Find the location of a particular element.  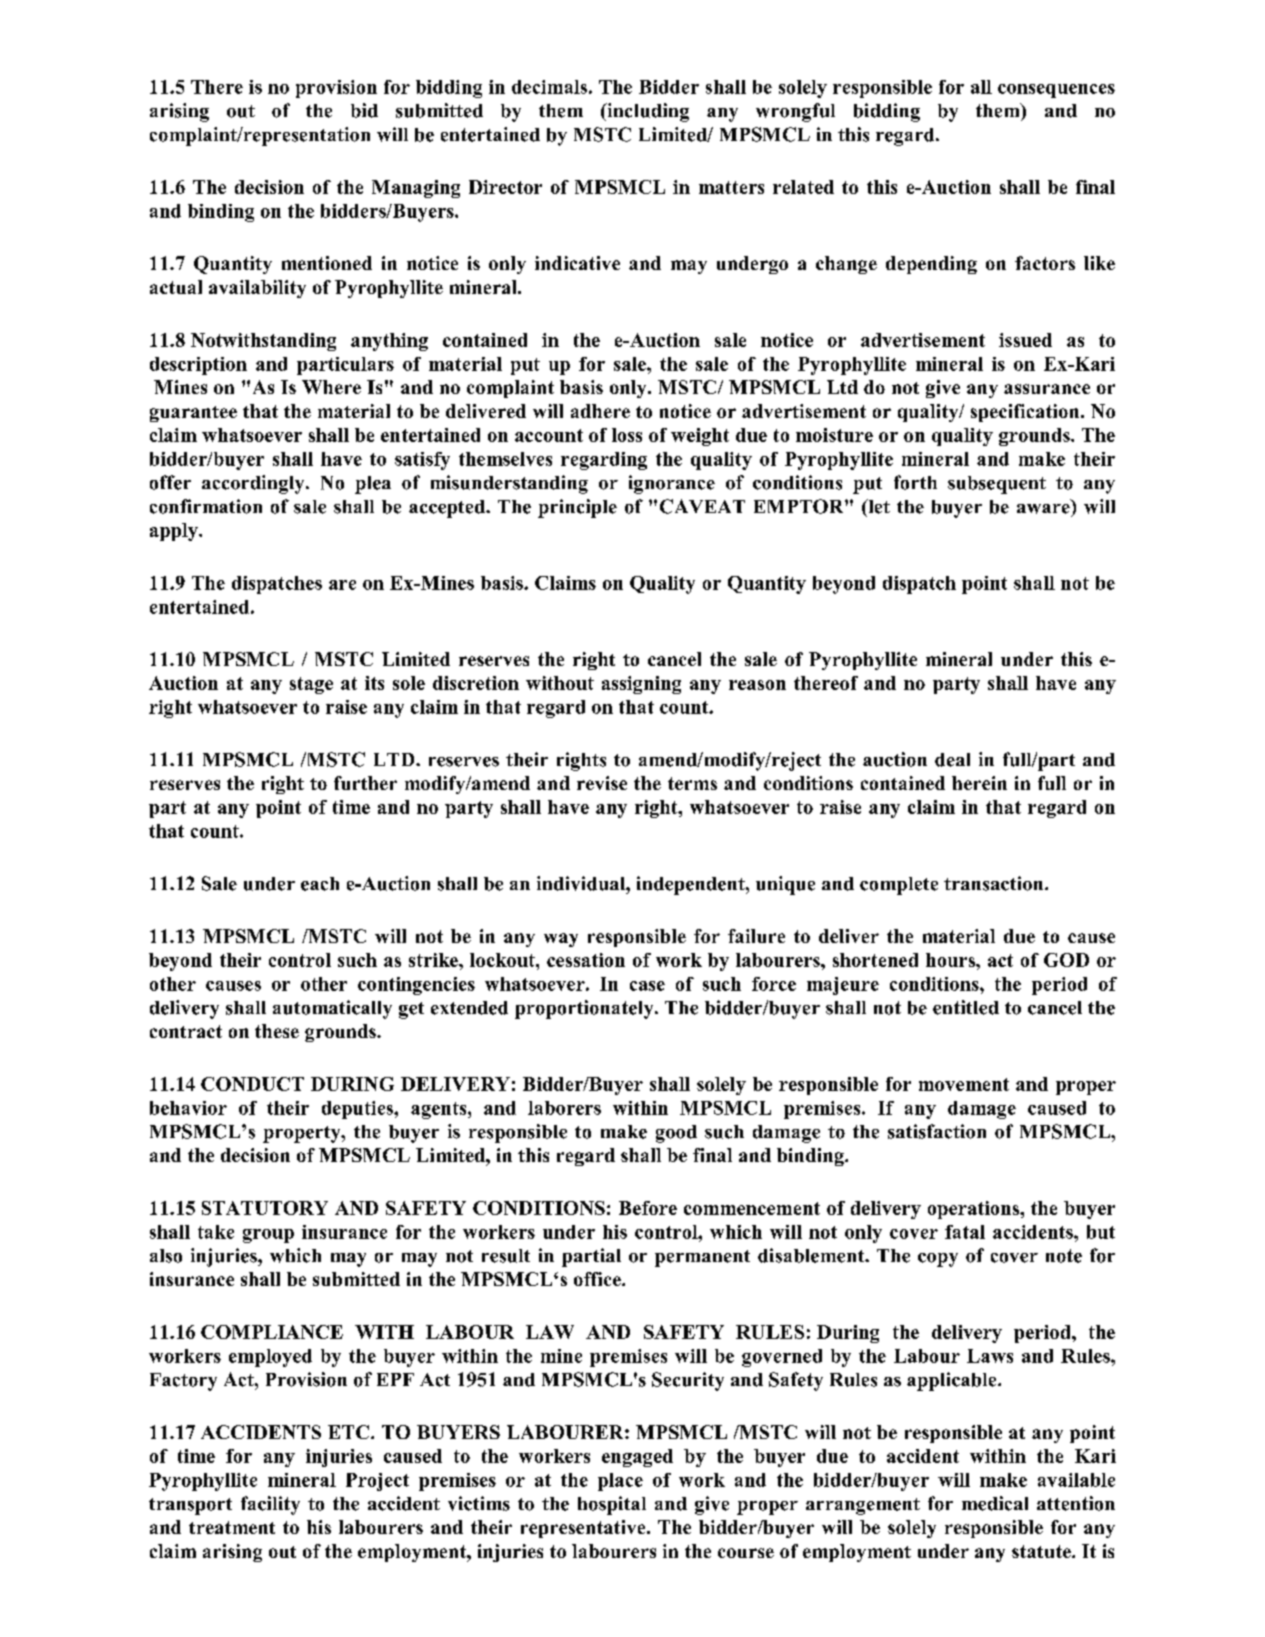

Managing is located at coordinates (416, 189).
